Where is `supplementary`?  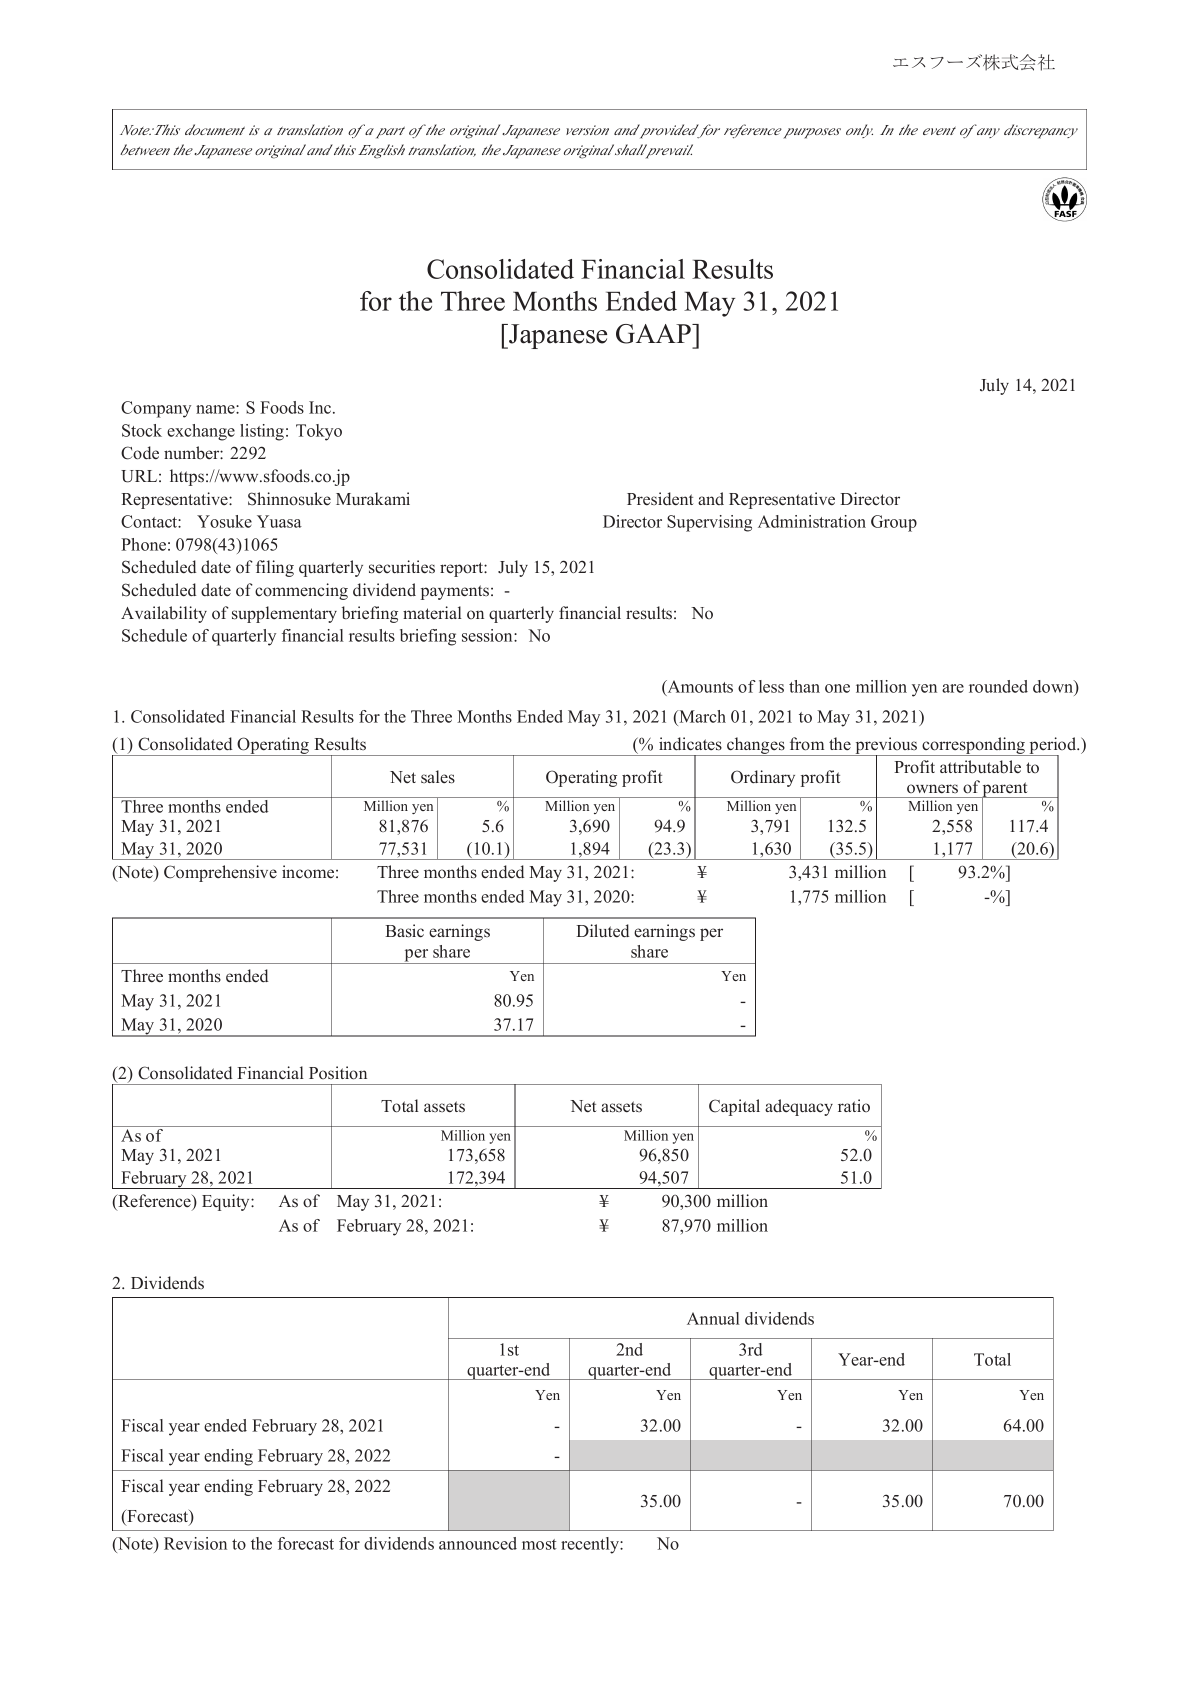
supplementary is located at coordinates (284, 614).
